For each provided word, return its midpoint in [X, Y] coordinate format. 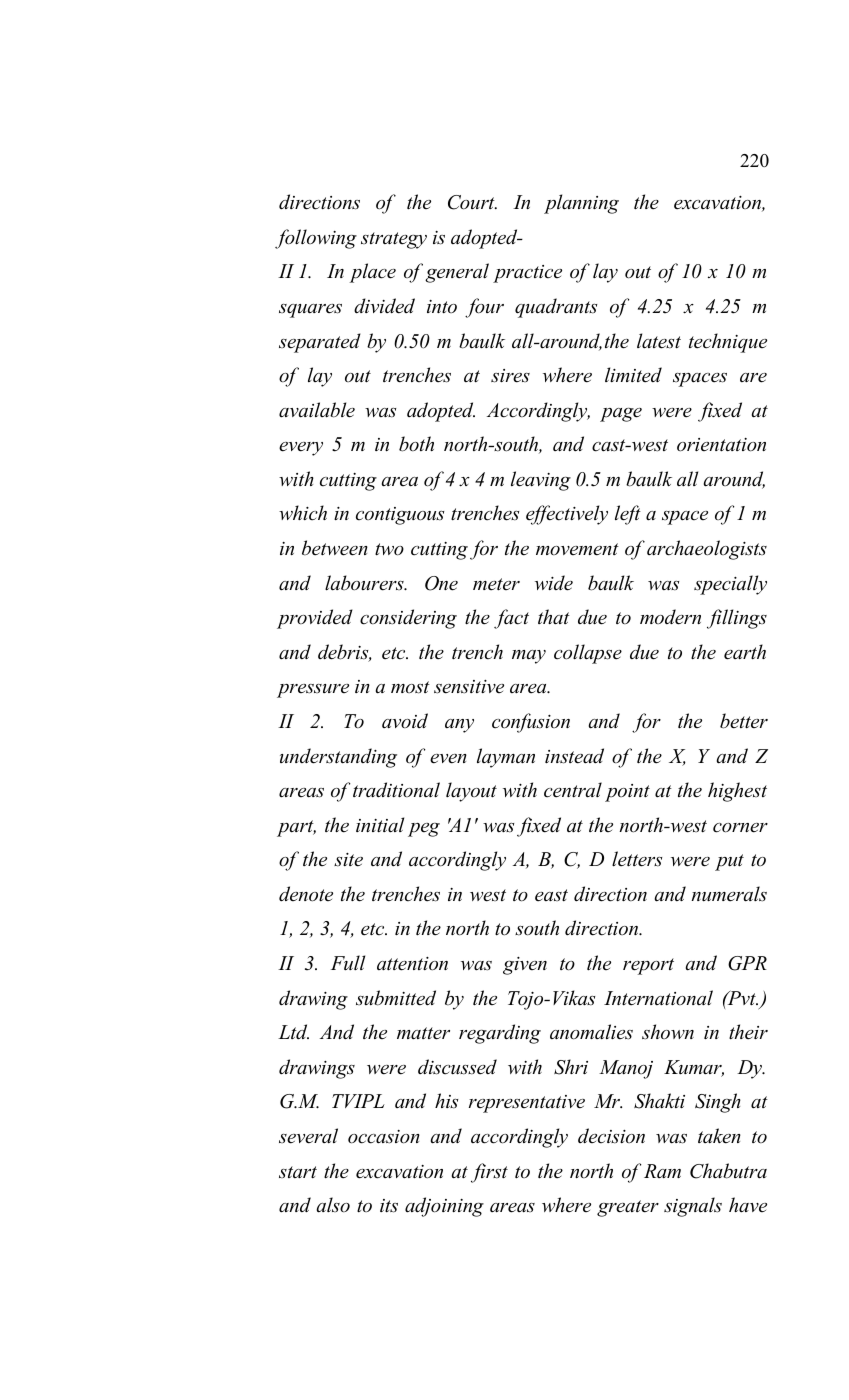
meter [496, 584]
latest [659, 341]
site [348, 860]
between [335, 548]
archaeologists [707, 550]
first [489, 1173]
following [316, 239]
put [729, 862]
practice [527, 274]
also [333, 1205]
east [551, 895]
